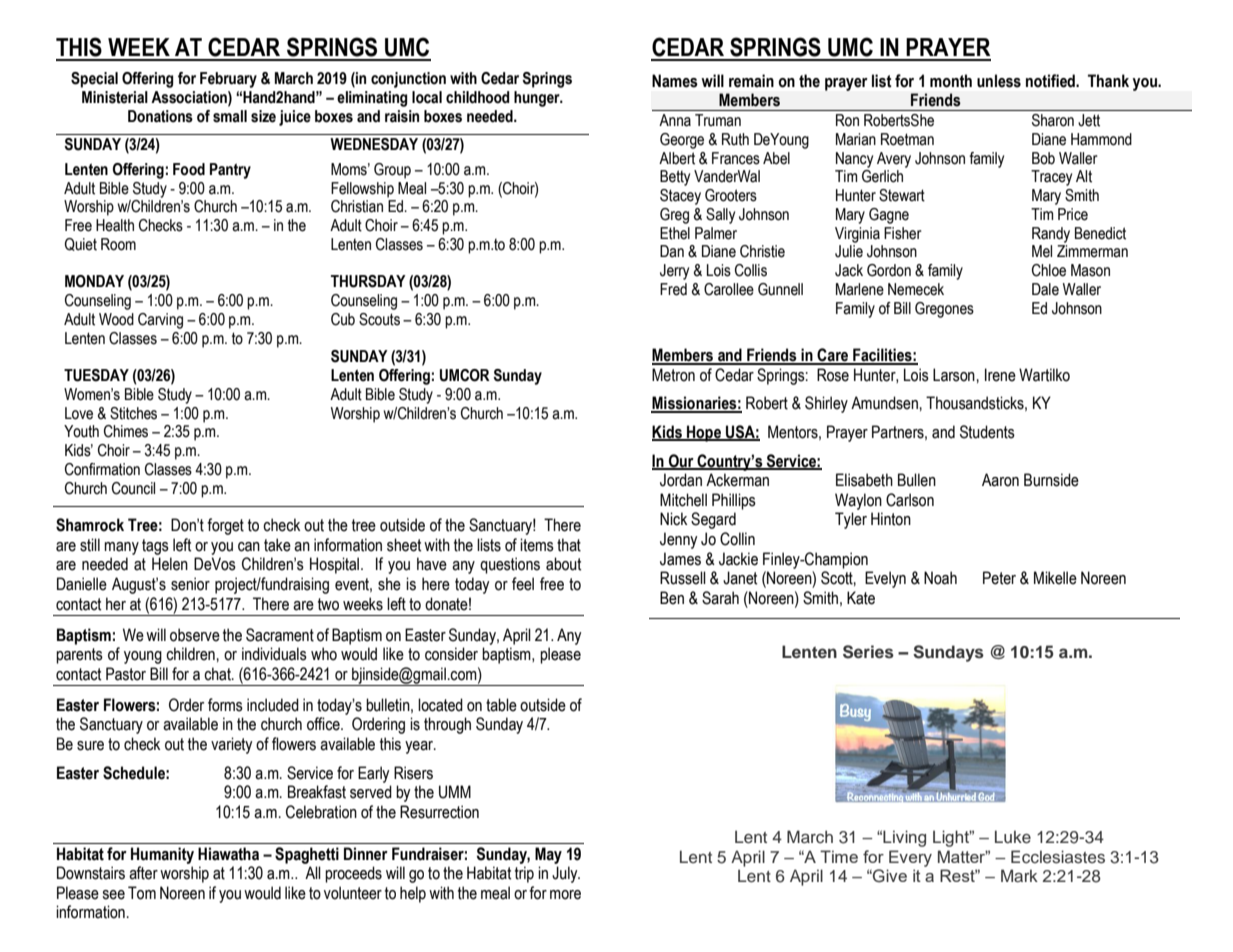 The image size is (1233, 952). What do you see at coordinates (523, 584) in the screenshot?
I see `feel` at bounding box center [523, 584].
